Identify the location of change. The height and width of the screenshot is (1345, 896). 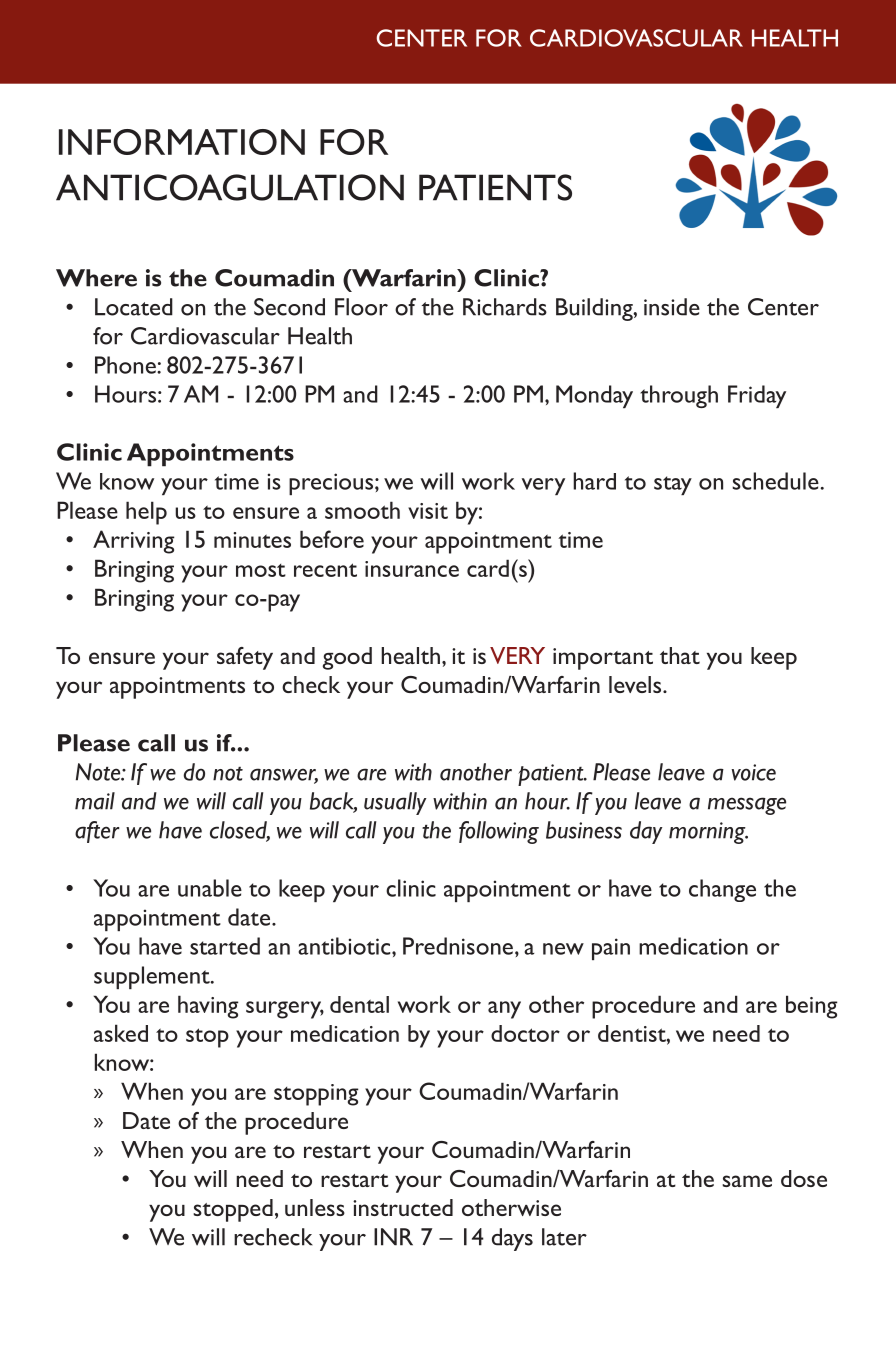
(722, 890).
